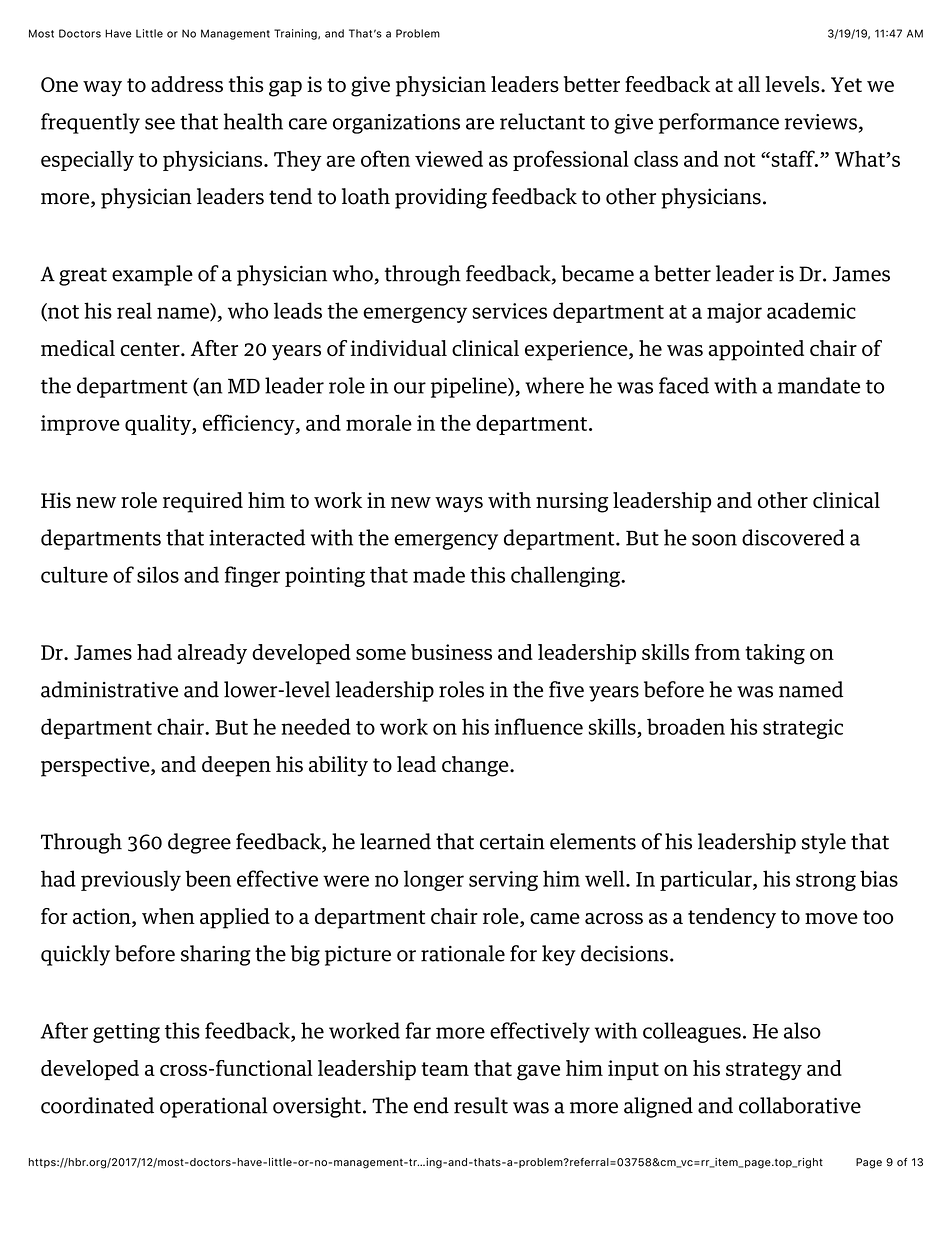 This page has height=1233, width=952. Describe the element at coordinates (445, 1069) in the page. I see `team` at that location.
